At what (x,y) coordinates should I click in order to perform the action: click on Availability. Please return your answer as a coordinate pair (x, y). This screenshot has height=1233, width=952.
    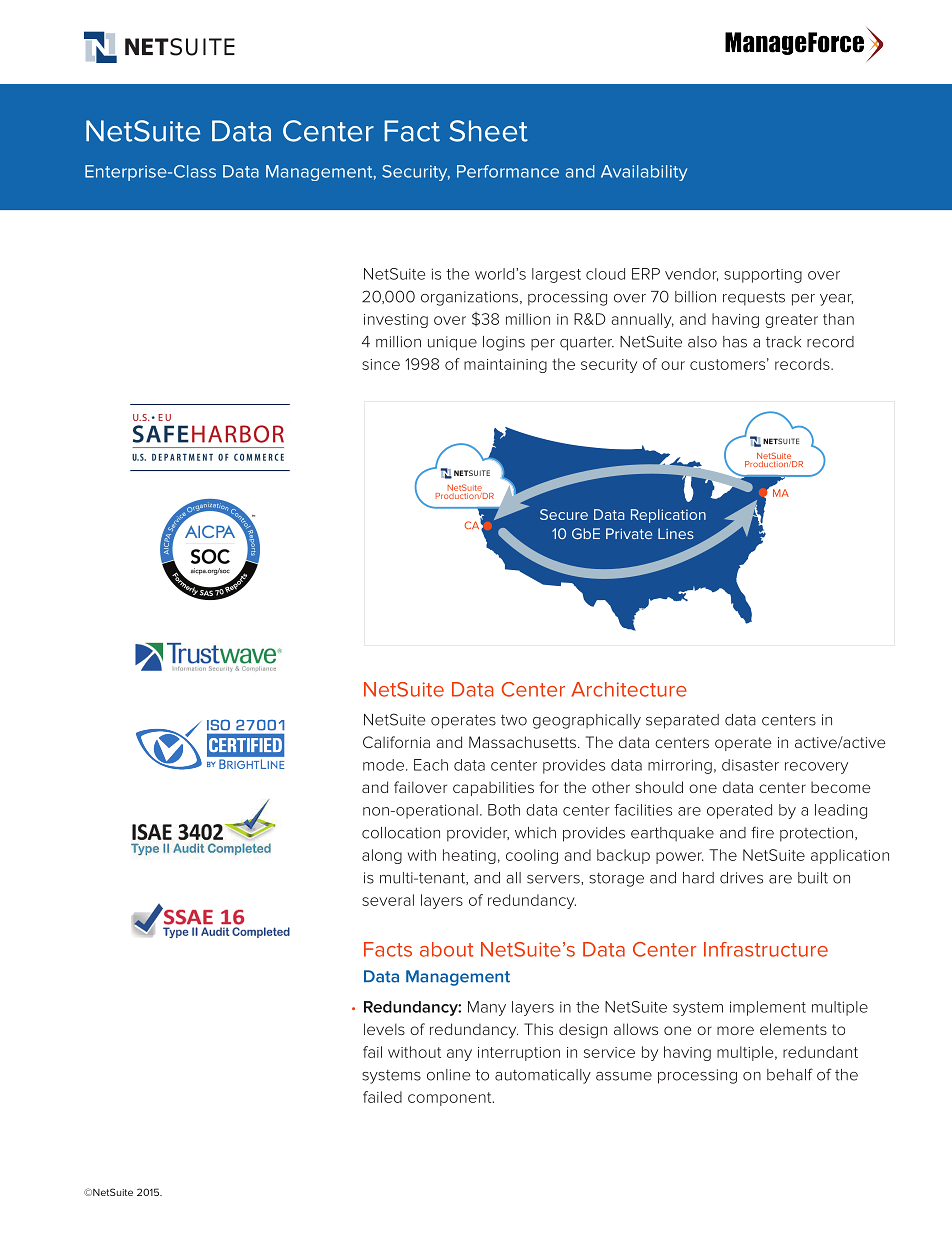
    Looking at the image, I should click on (644, 173).
